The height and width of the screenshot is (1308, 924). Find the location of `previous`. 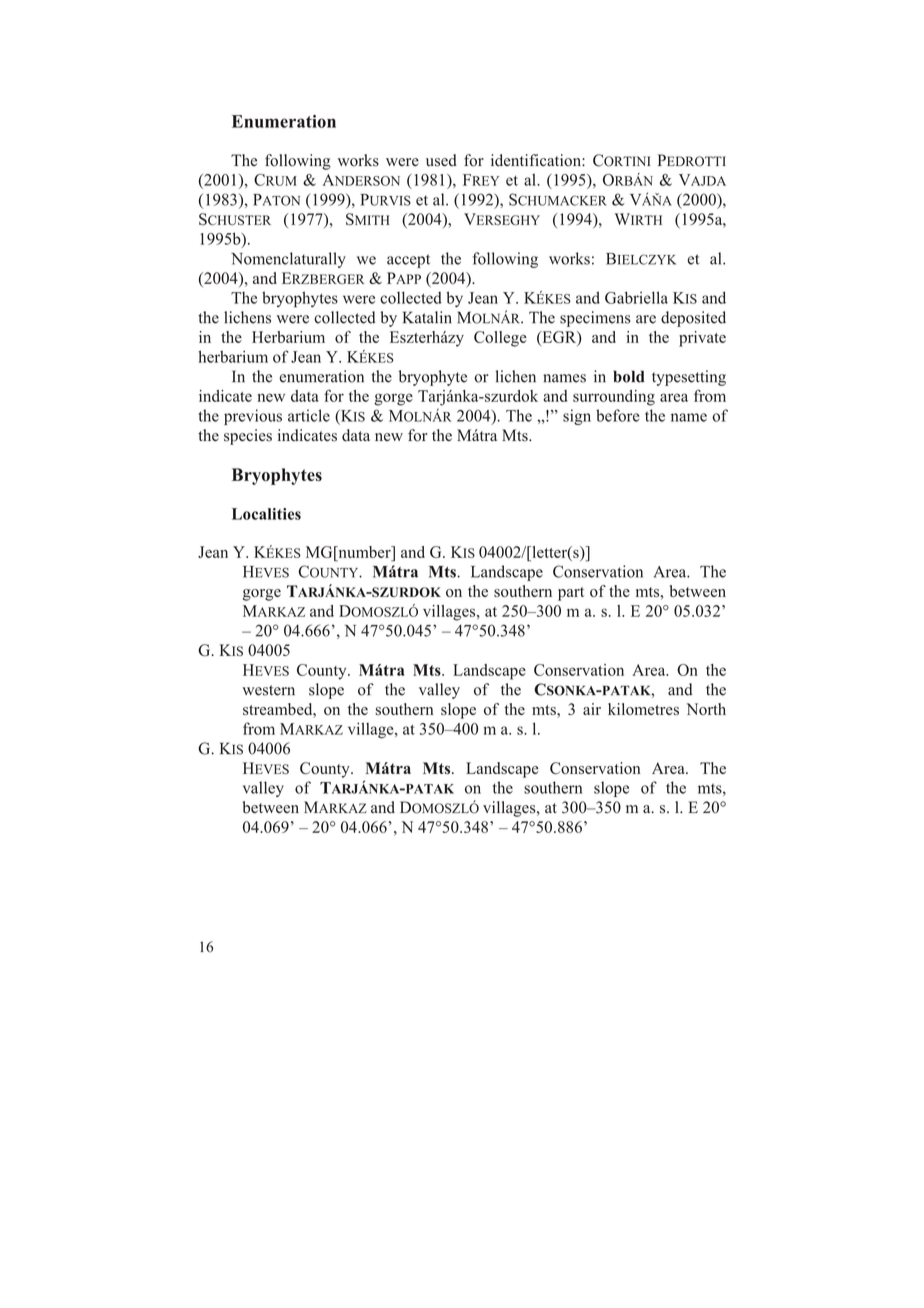

previous is located at coordinates (253, 417).
